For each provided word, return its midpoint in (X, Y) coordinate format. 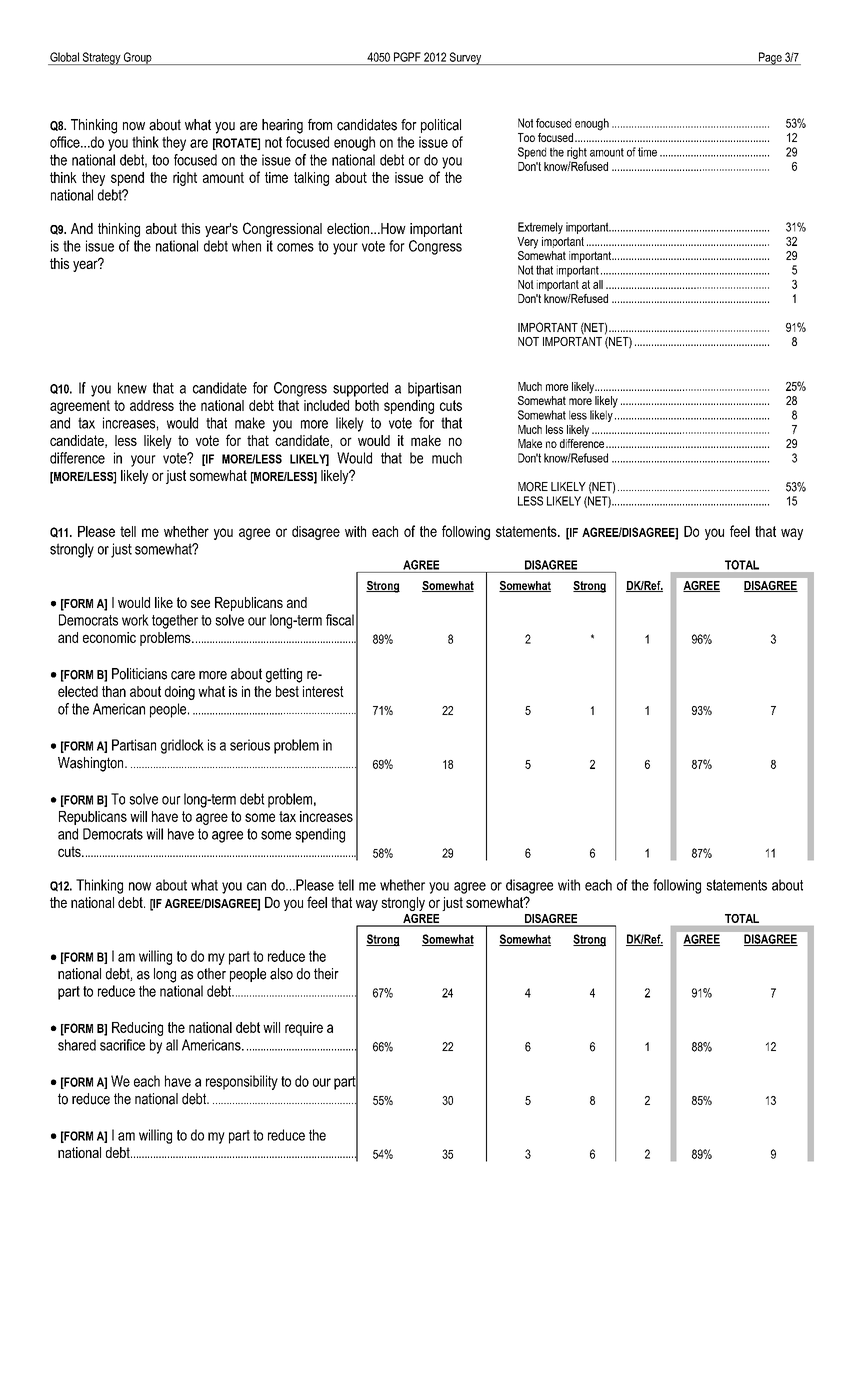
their (326, 974)
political (441, 126)
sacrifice (122, 1045)
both (367, 405)
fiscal (340, 620)
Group (138, 58)
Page (770, 58)
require (304, 1029)
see (200, 603)
